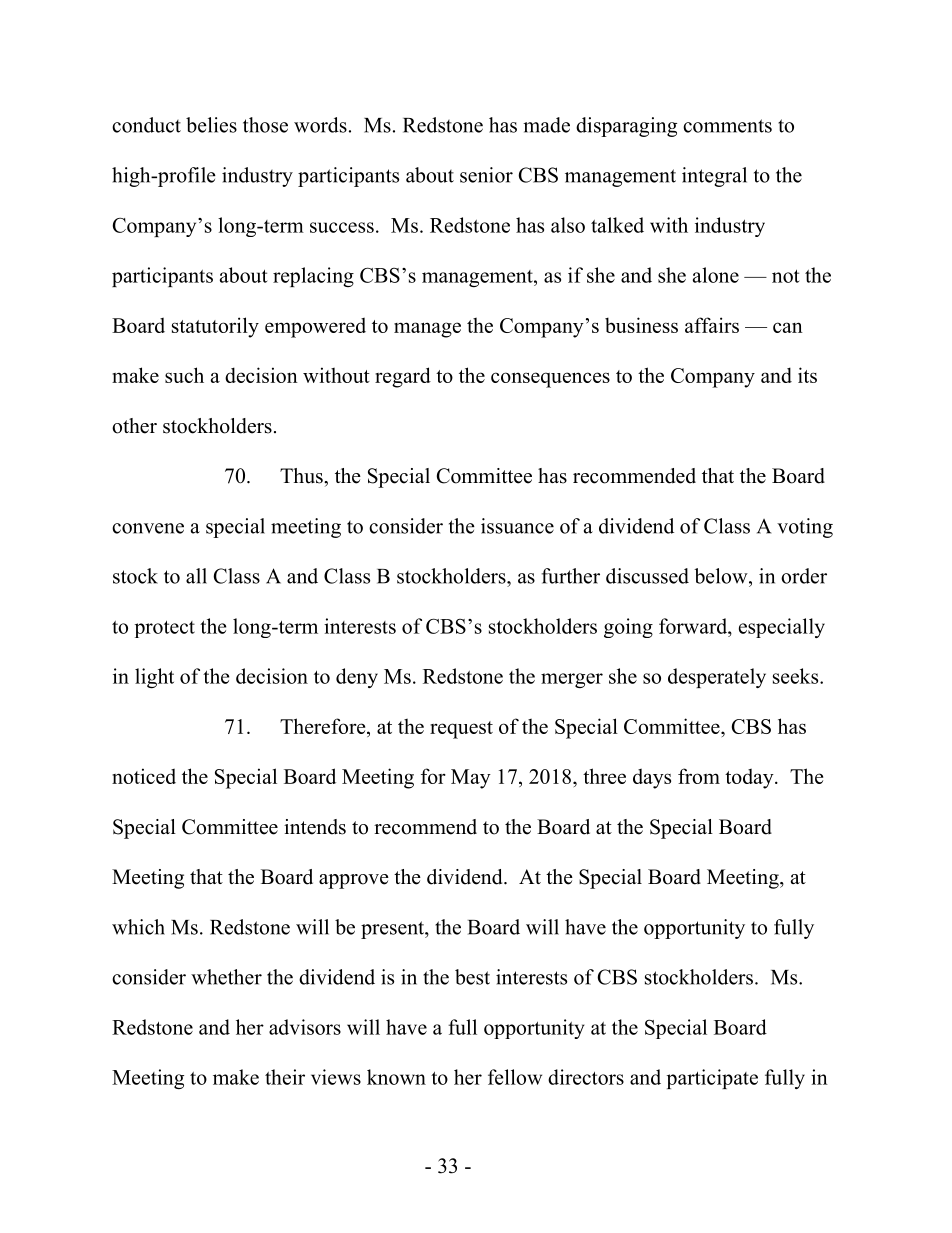  Describe the element at coordinates (486, 175) in the document. I see `senior` at that location.
